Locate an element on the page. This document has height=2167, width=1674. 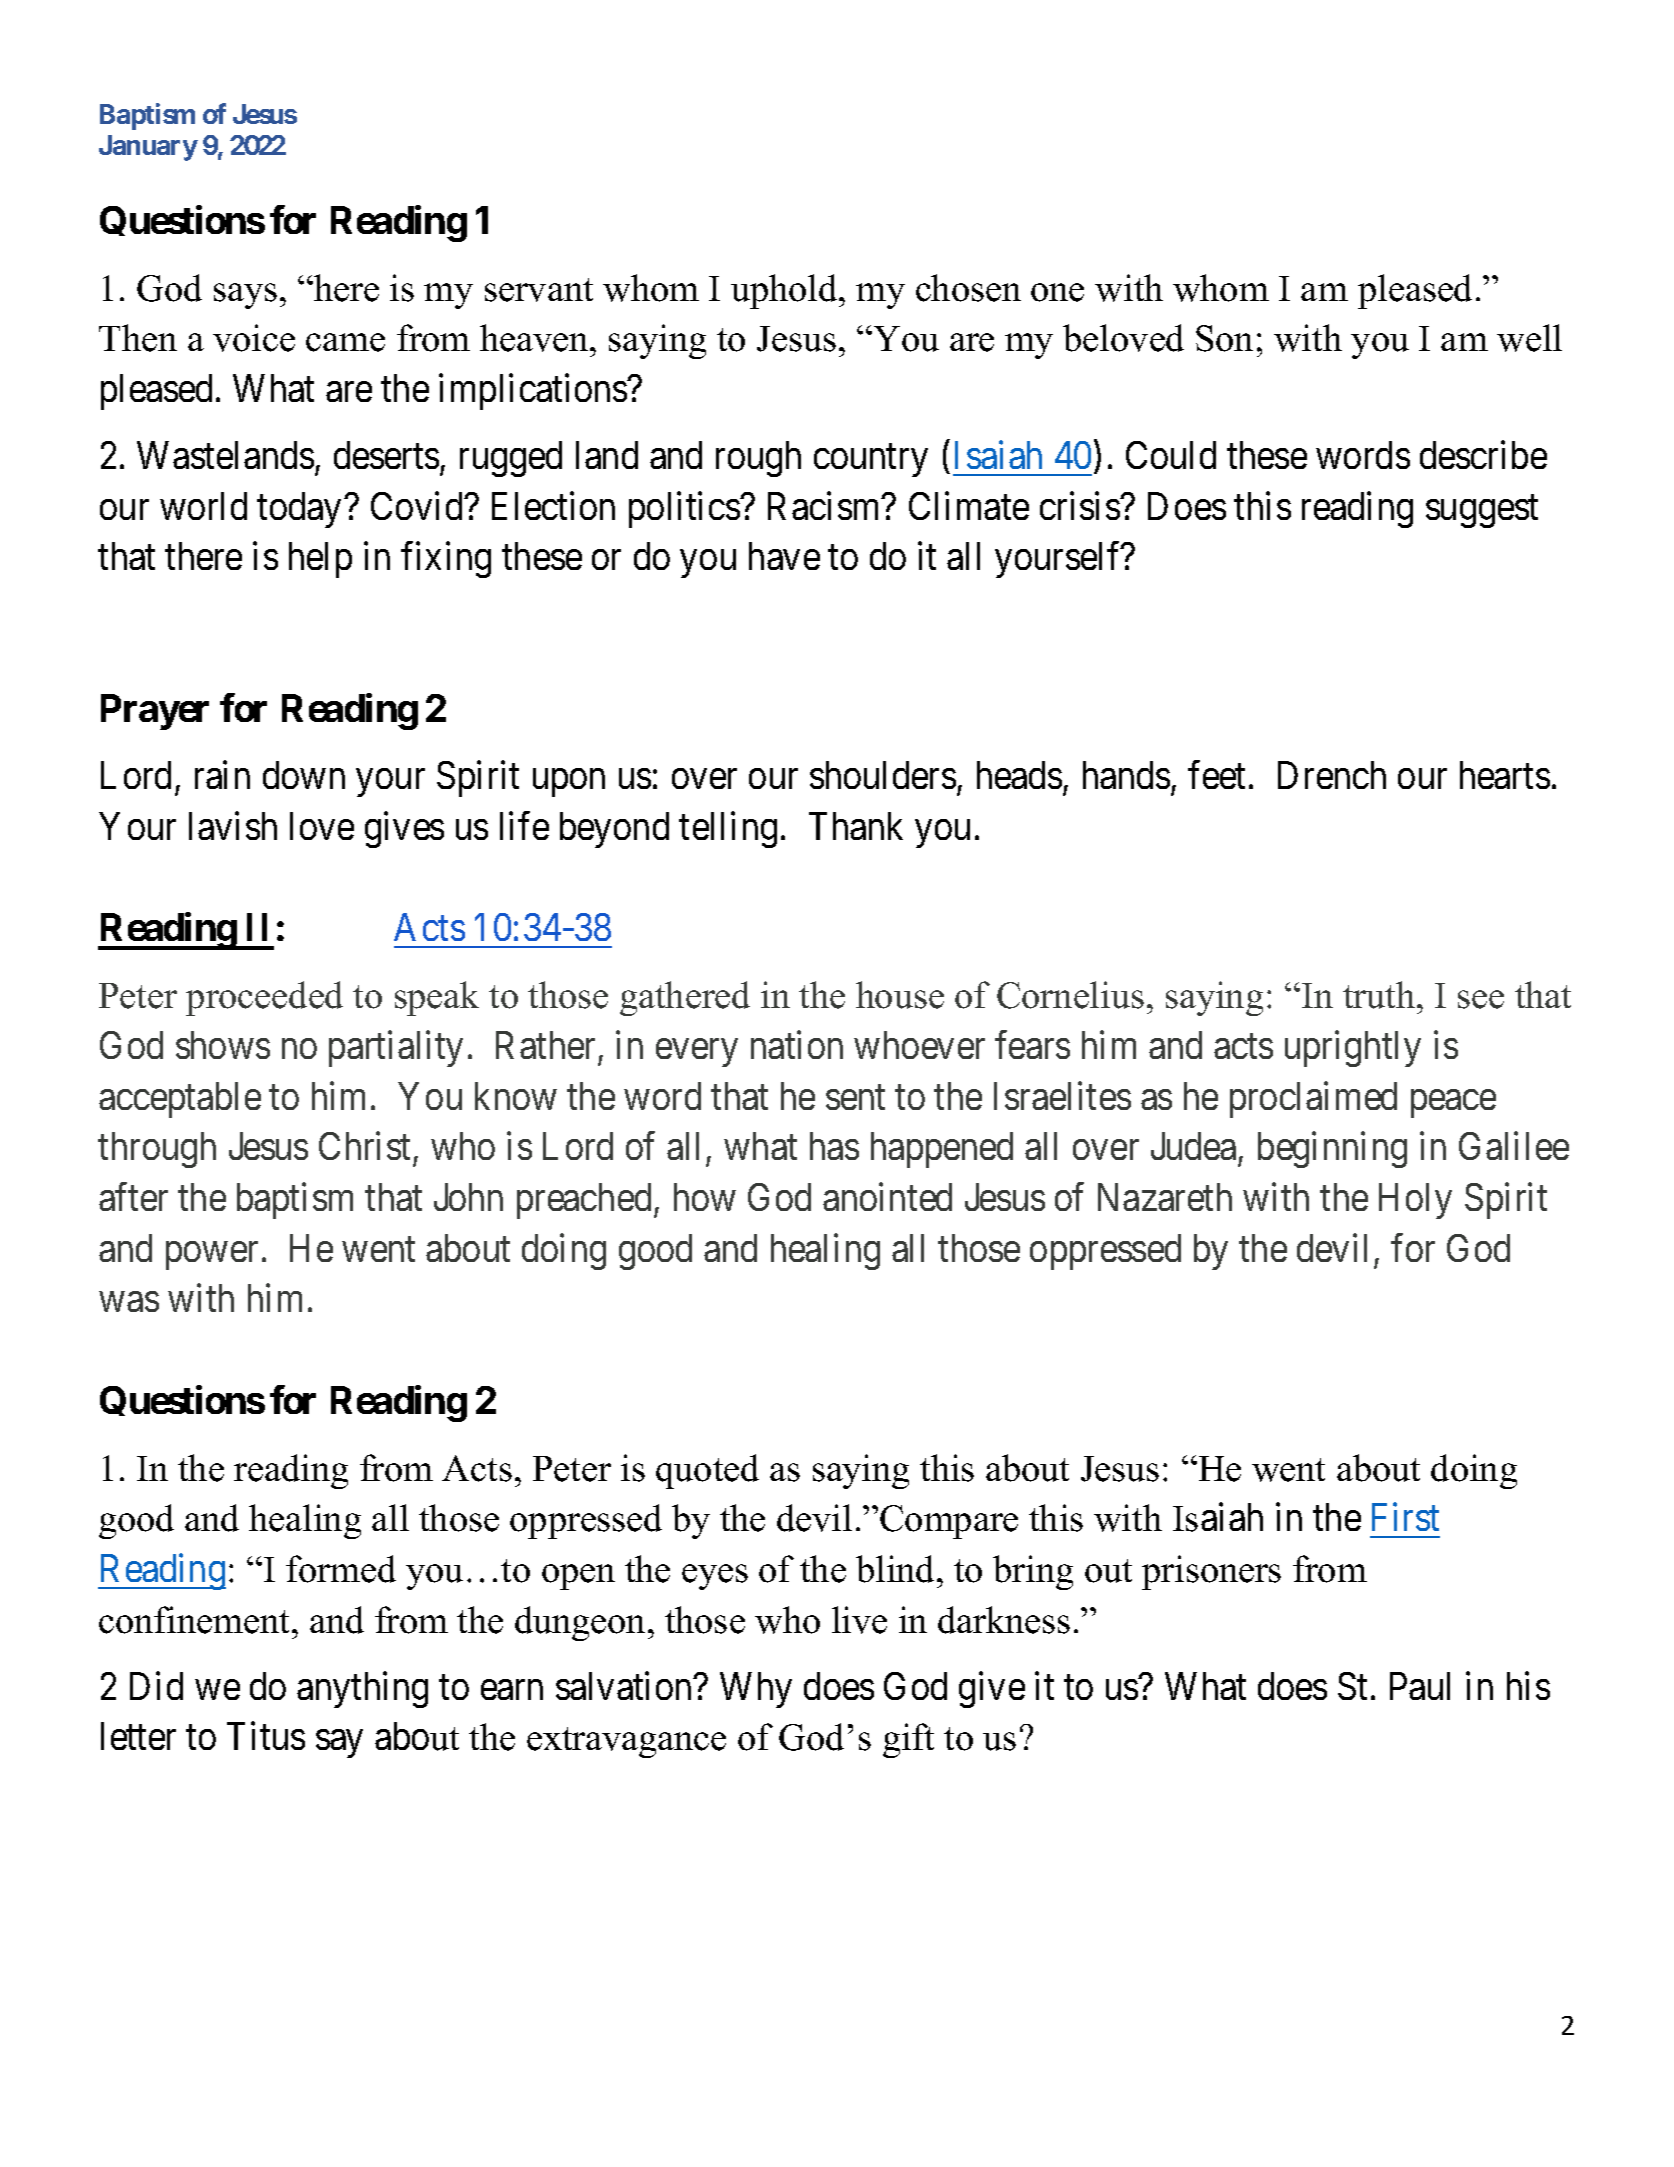
January is located at coordinates (148, 148).
